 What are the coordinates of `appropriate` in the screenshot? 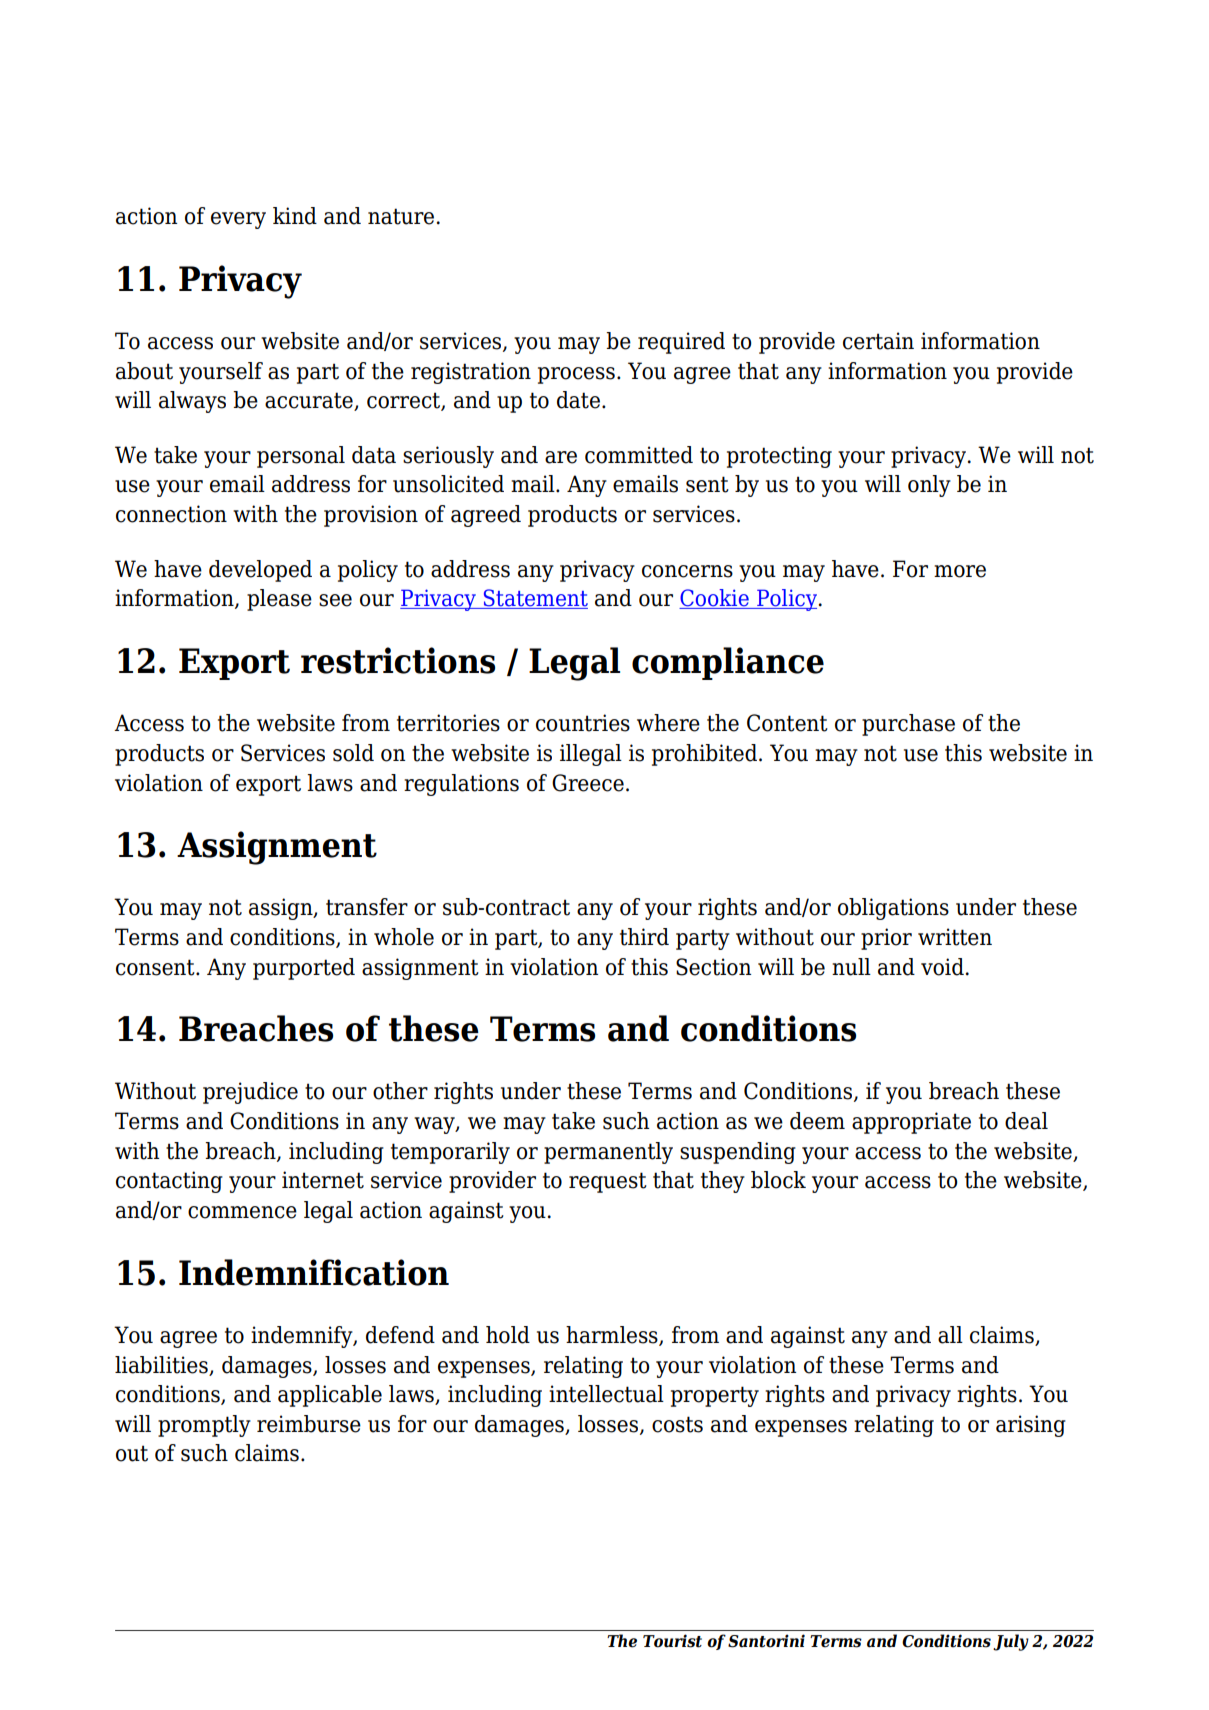 It's located at (911, 1123).
